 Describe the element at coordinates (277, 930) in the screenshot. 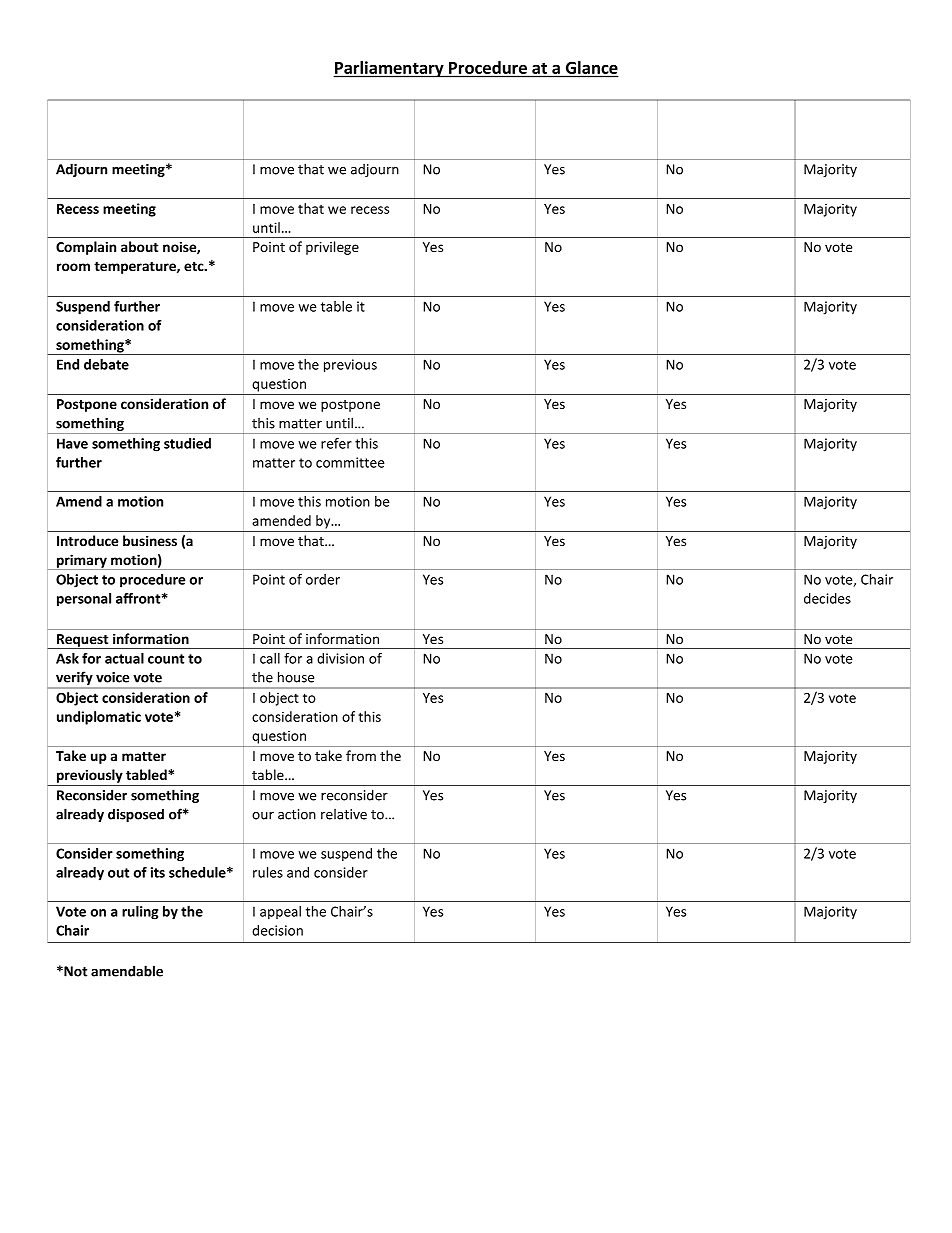

I see `decision` at that location.
